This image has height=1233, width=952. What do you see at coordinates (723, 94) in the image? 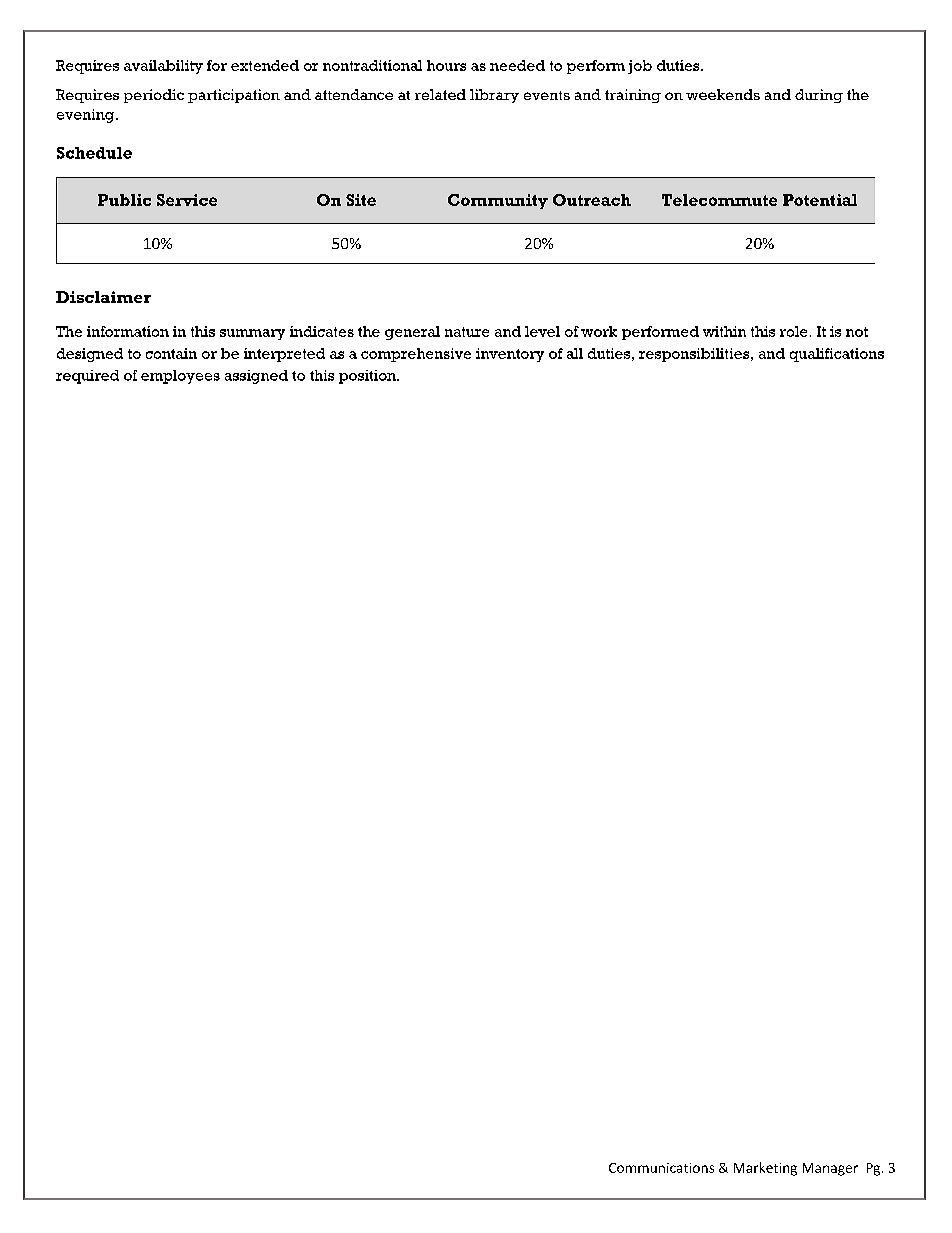
I see `weekends` at bounding box center [723, 94].
